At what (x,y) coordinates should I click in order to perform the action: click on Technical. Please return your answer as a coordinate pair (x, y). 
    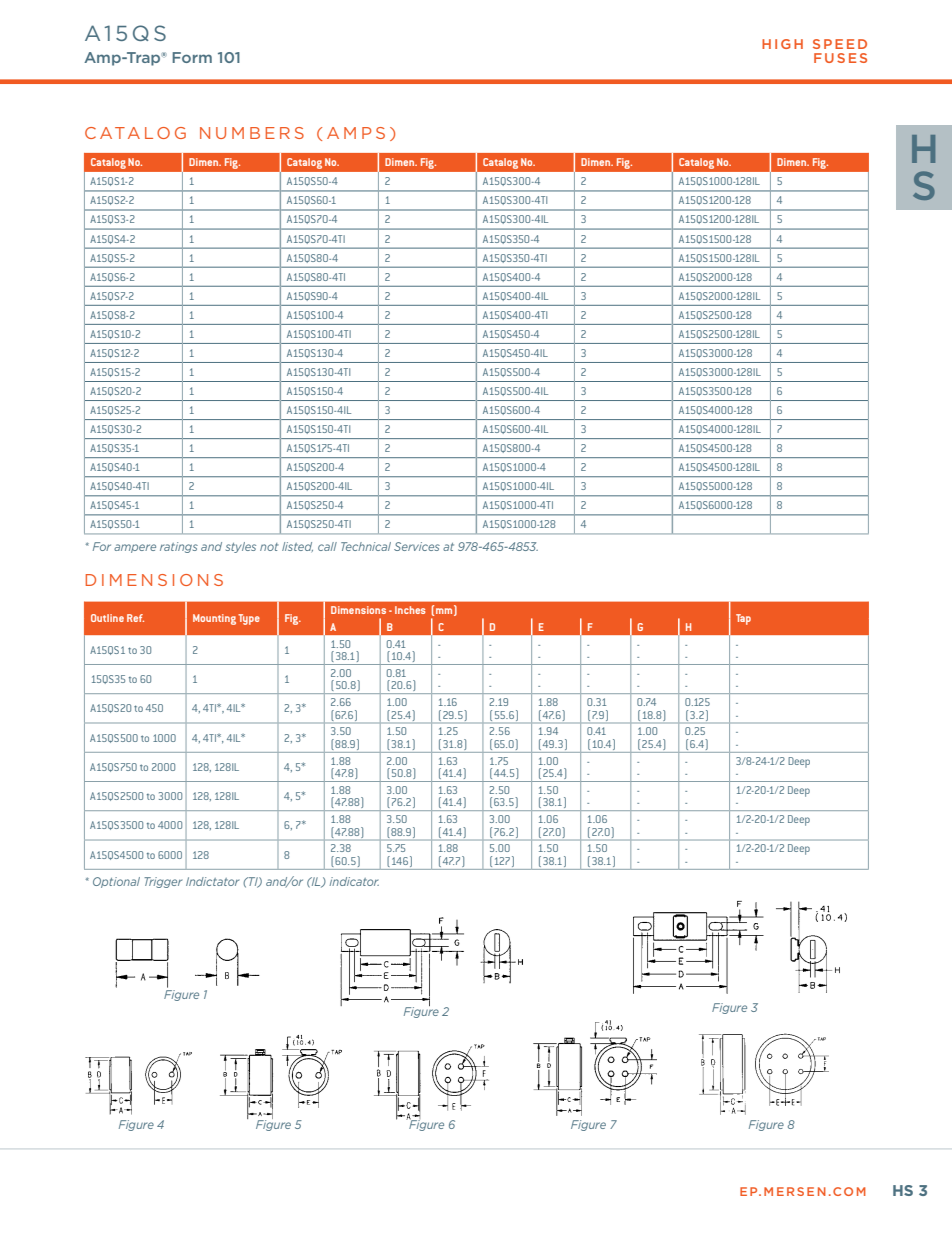
    Looking at the image, I should click on (366, 546).
